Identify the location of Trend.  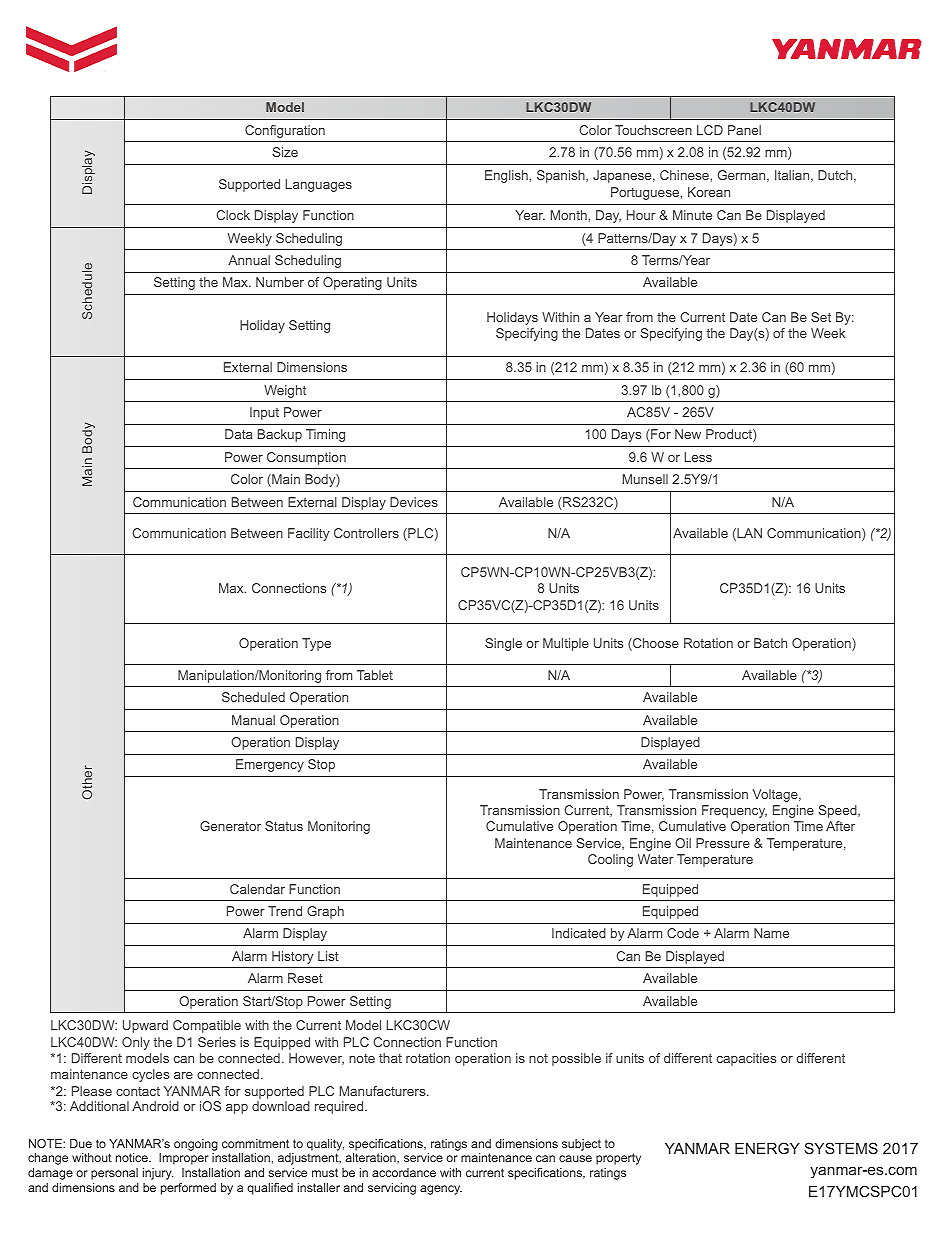
(285, 911).
